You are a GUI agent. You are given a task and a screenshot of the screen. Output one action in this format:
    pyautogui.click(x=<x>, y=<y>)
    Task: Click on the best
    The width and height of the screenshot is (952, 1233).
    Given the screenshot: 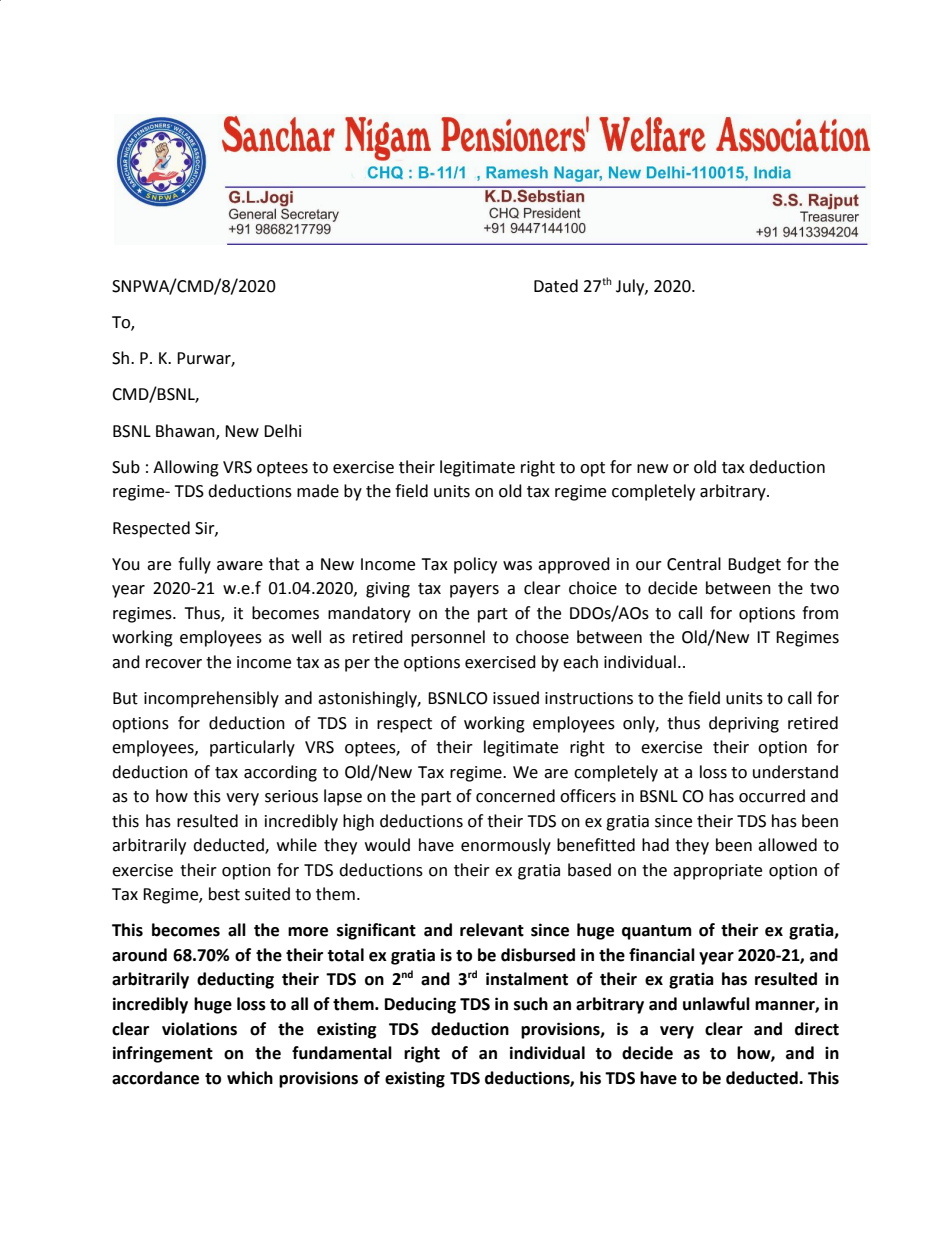 What is the action you would take?
    pyautogui.click(x=224, y=894)
